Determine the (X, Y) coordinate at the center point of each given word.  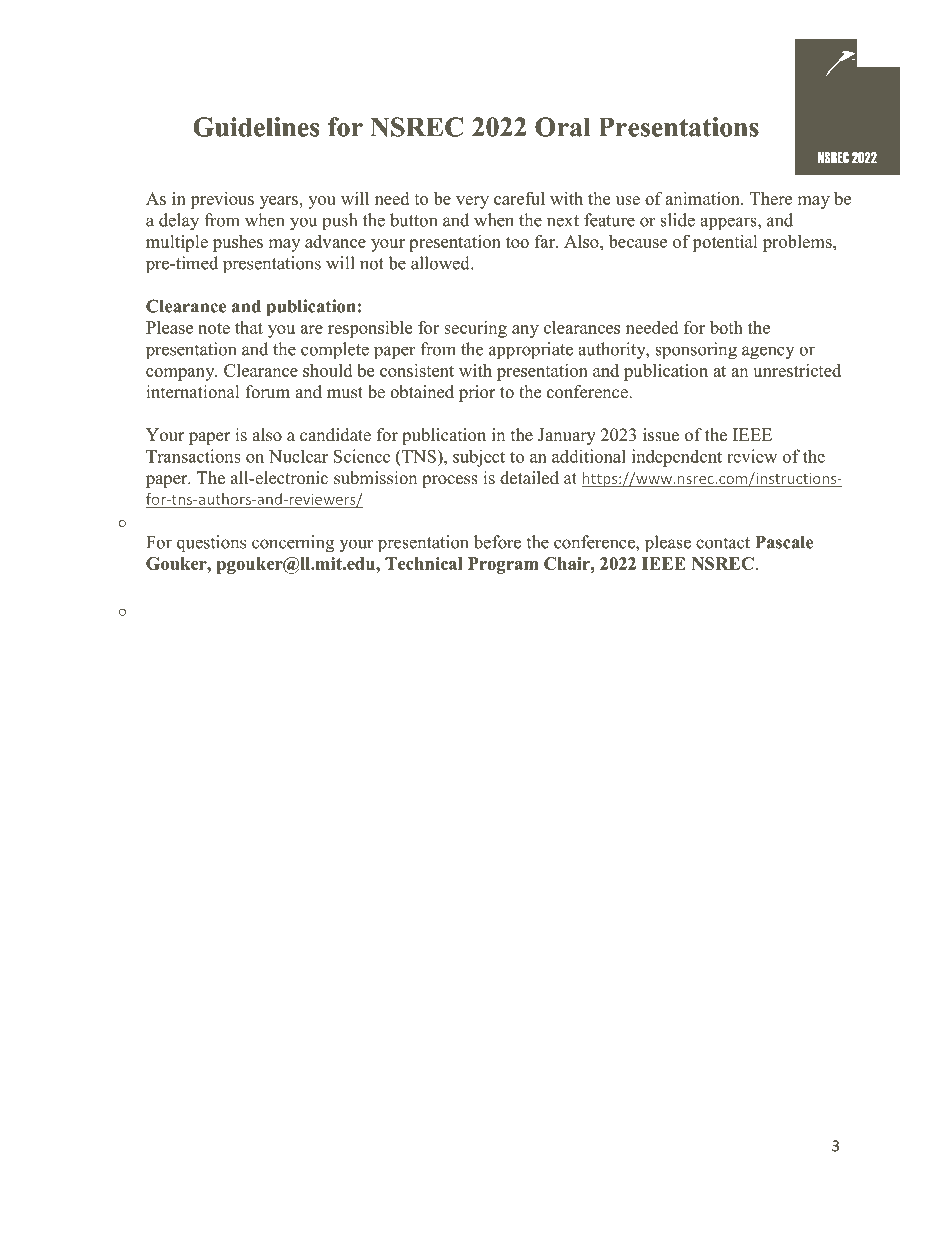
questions (211, 543)
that (249, 327)
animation (703, 198)
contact (723, 543)
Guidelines (256, 127)
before (497, 542)
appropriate (531, 350)
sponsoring (696, 351)
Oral (562, 127)
